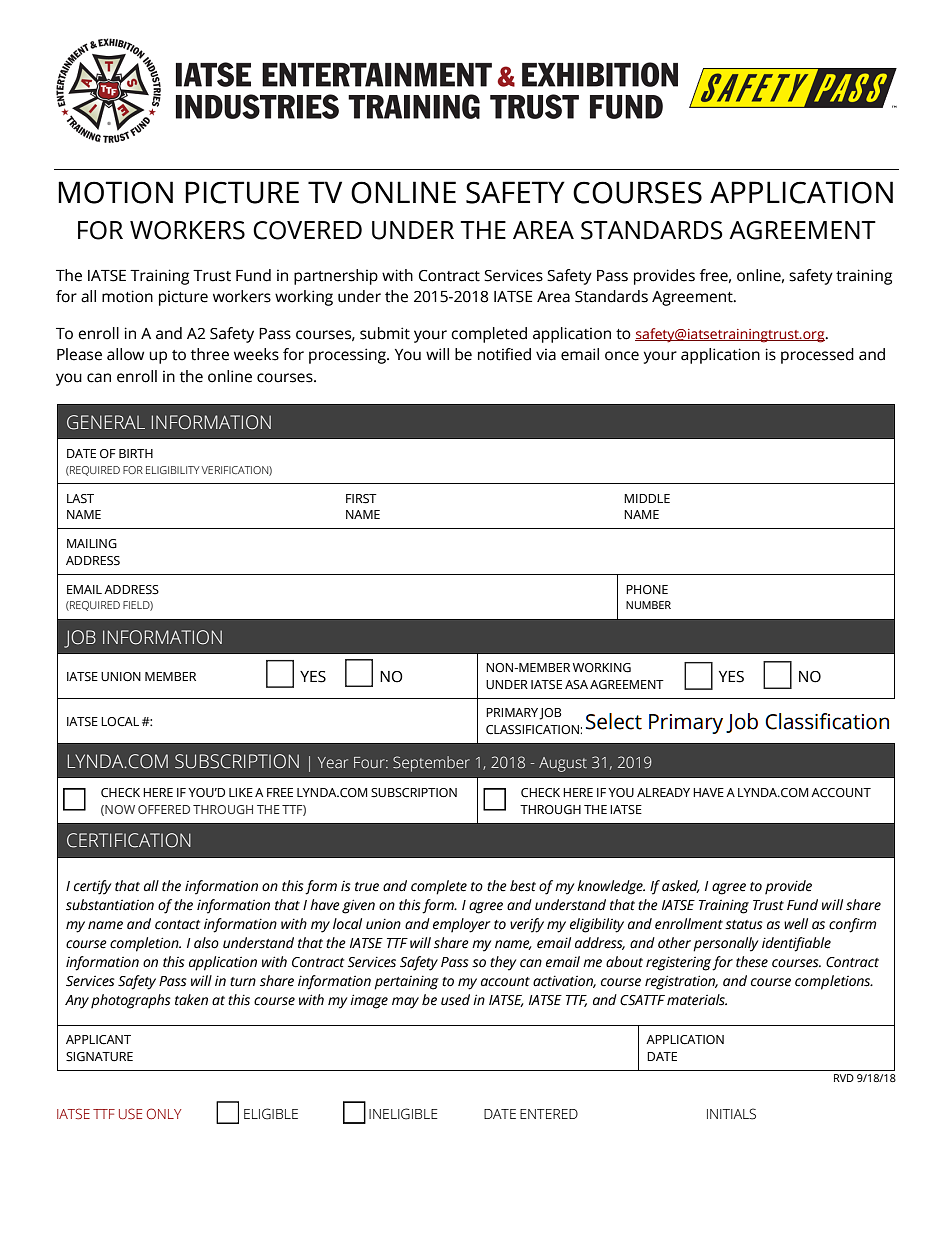  What do you see at coordinates (817, 356) in the image?
I see `processed` at bounding box center [817, 356].
